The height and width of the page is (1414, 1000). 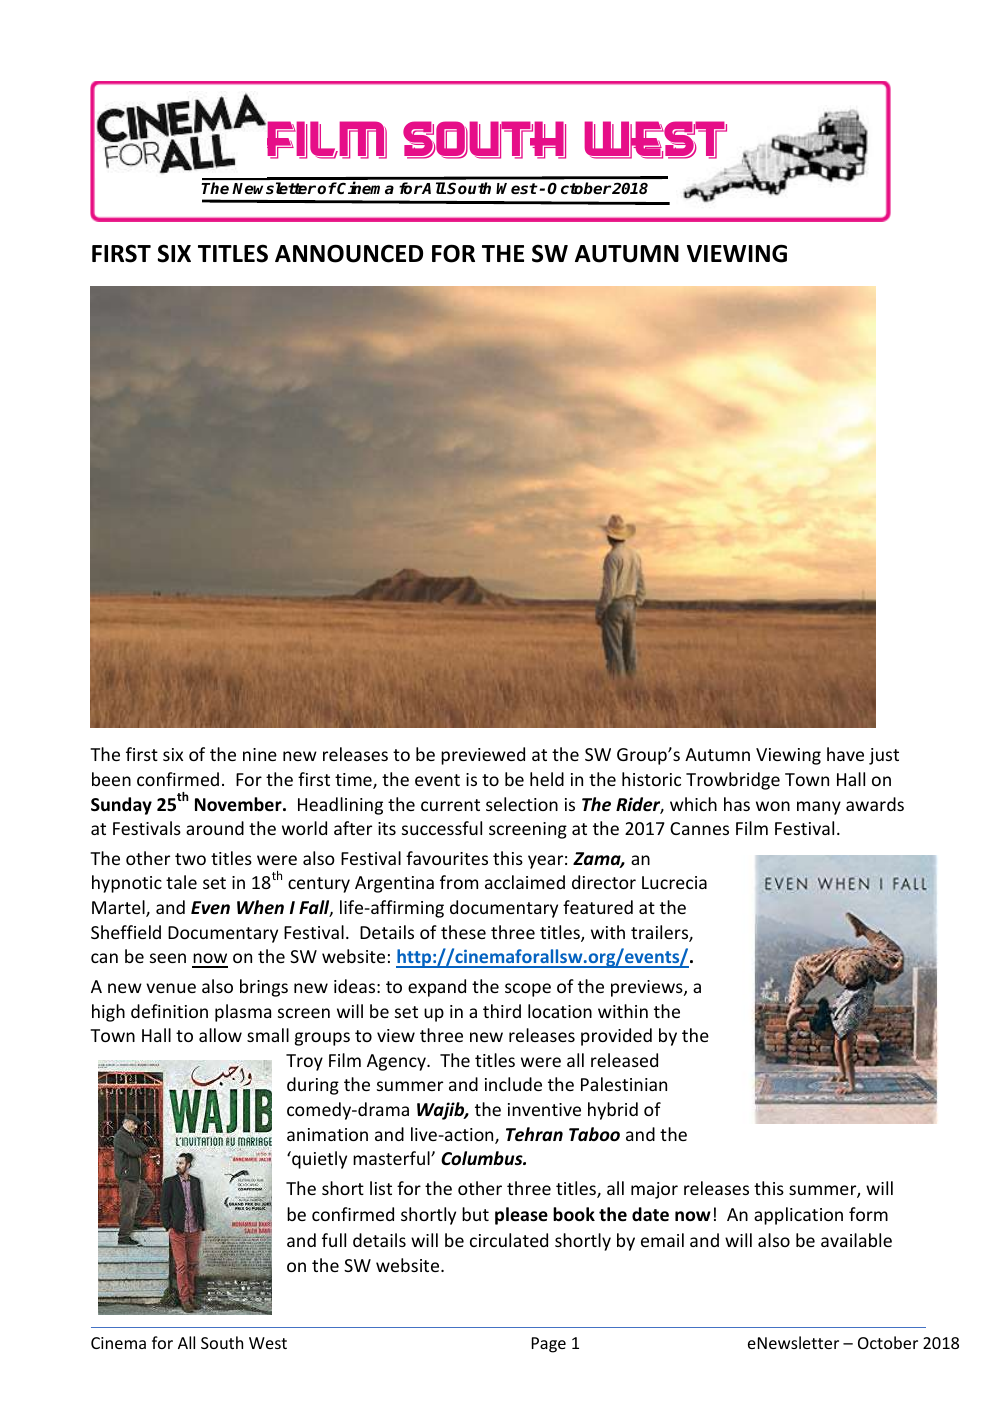 I want to click on Page, so click(x=549, y=1345).
